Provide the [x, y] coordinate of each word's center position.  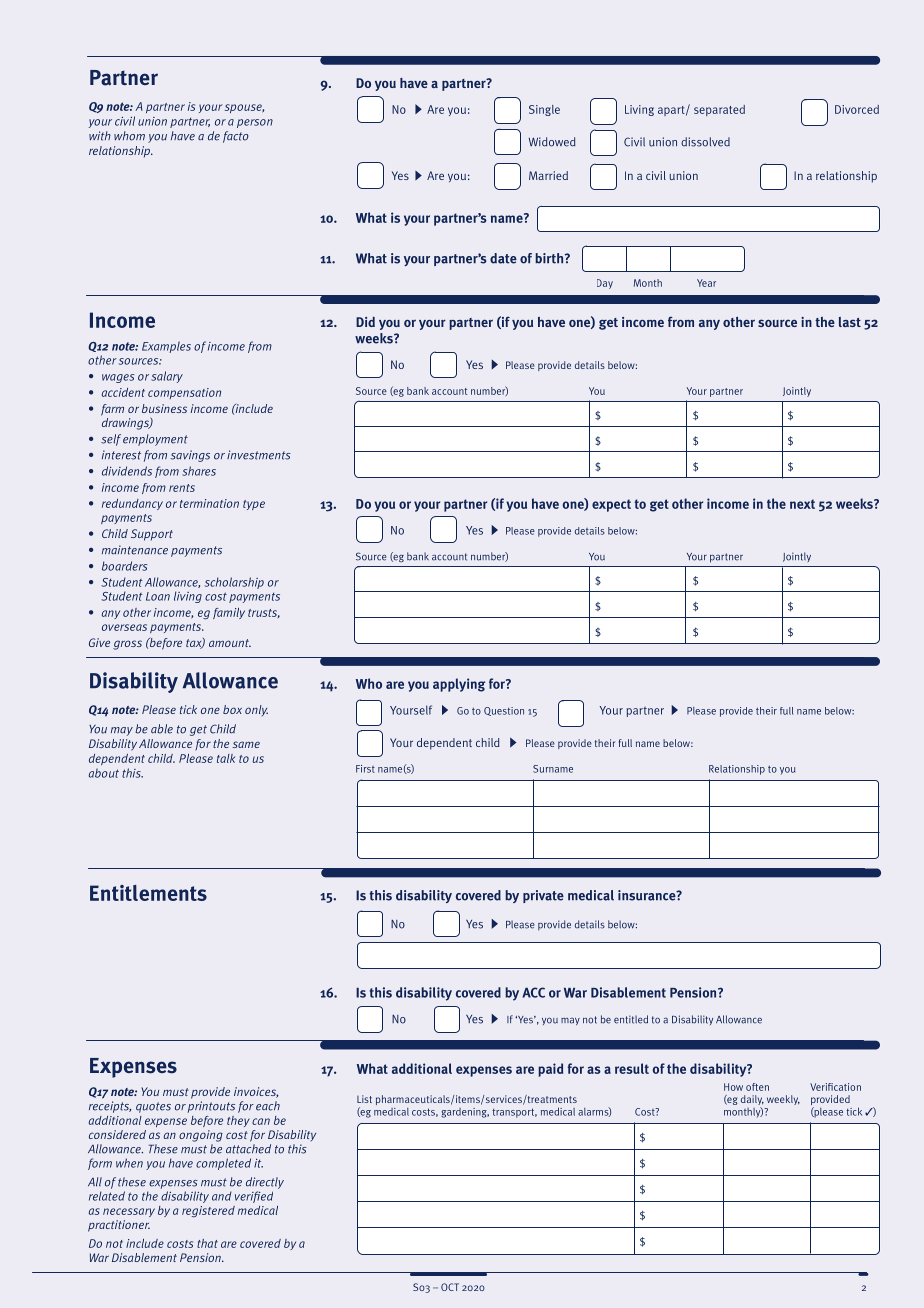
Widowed [552, 142]
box [232, 709]
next [802, 504]
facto [236, 137]
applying [459, 685]
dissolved [705, 142]
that [207, 1243]
